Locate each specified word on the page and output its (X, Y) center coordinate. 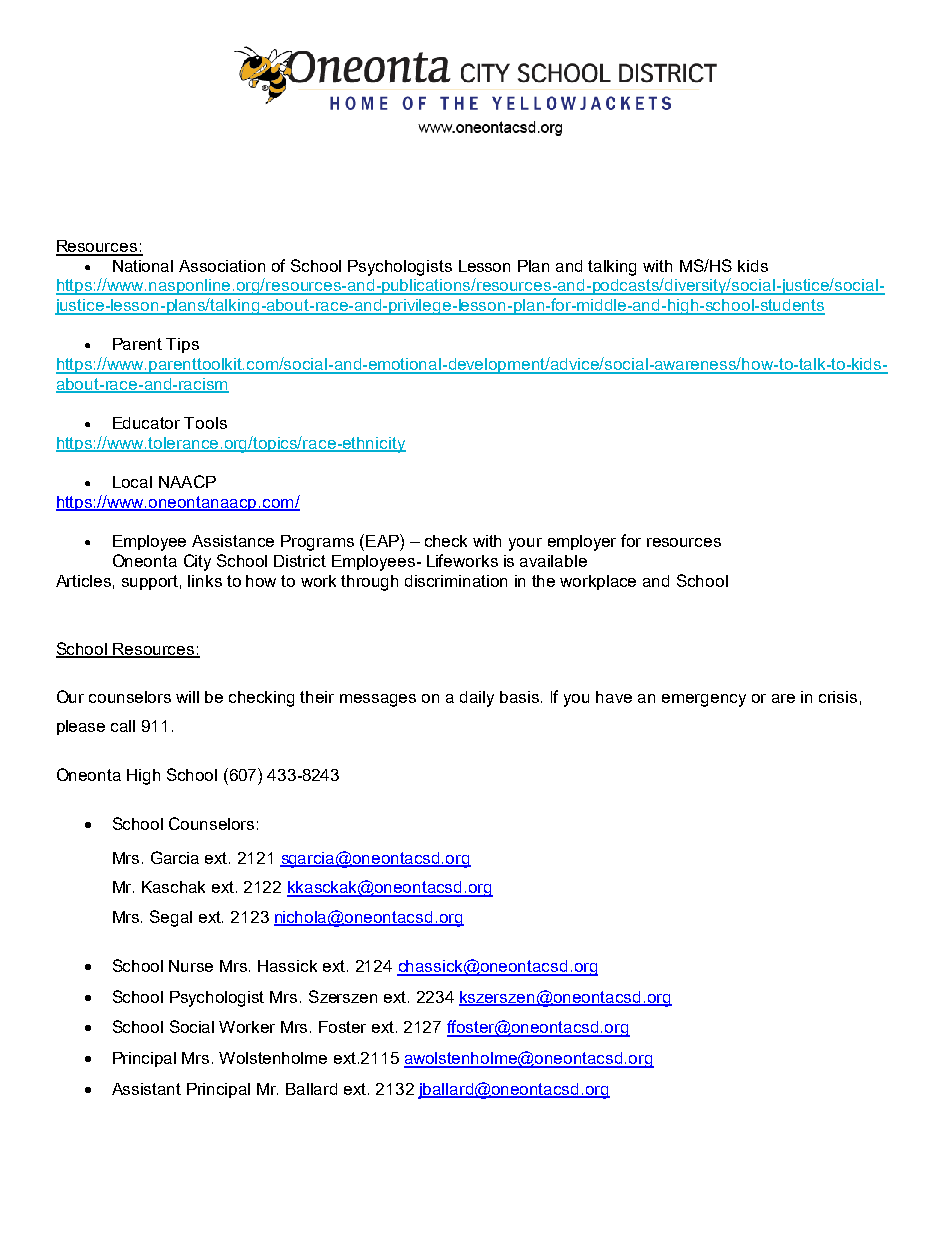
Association (222, 266)
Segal (171, 918)
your (525, 544)
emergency (704, 700)
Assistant (146, 1089)
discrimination (456, 581)
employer (582, 543)
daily (477, 699)
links (205, 581)
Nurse (191, 966)
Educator (146, 423)
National (143, 266)
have (614, 697)
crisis (838, 697)
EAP (383, 540)
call (123, 726)
